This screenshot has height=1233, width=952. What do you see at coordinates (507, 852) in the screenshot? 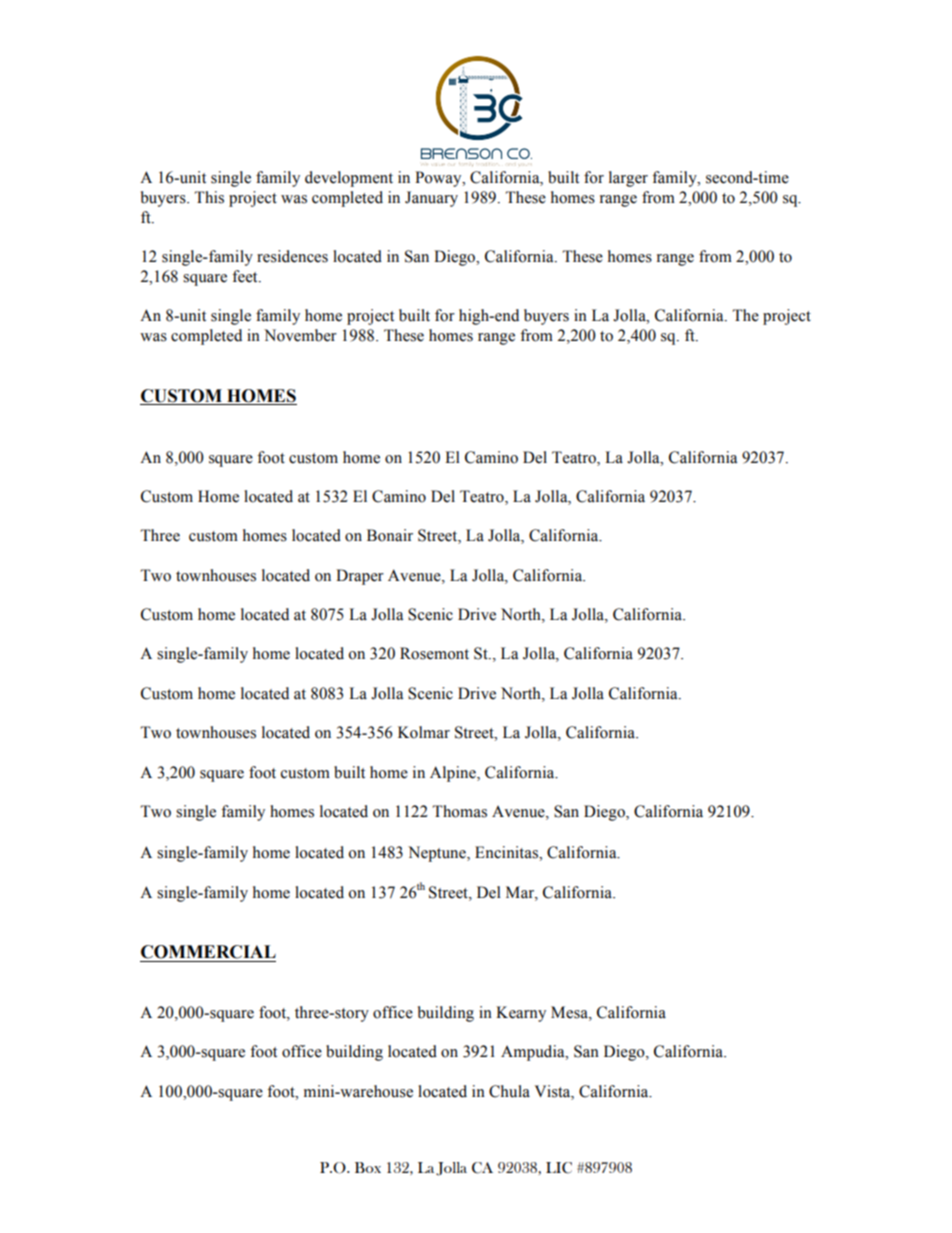
I see `Encinitas` at bounding box center [507, 852].
